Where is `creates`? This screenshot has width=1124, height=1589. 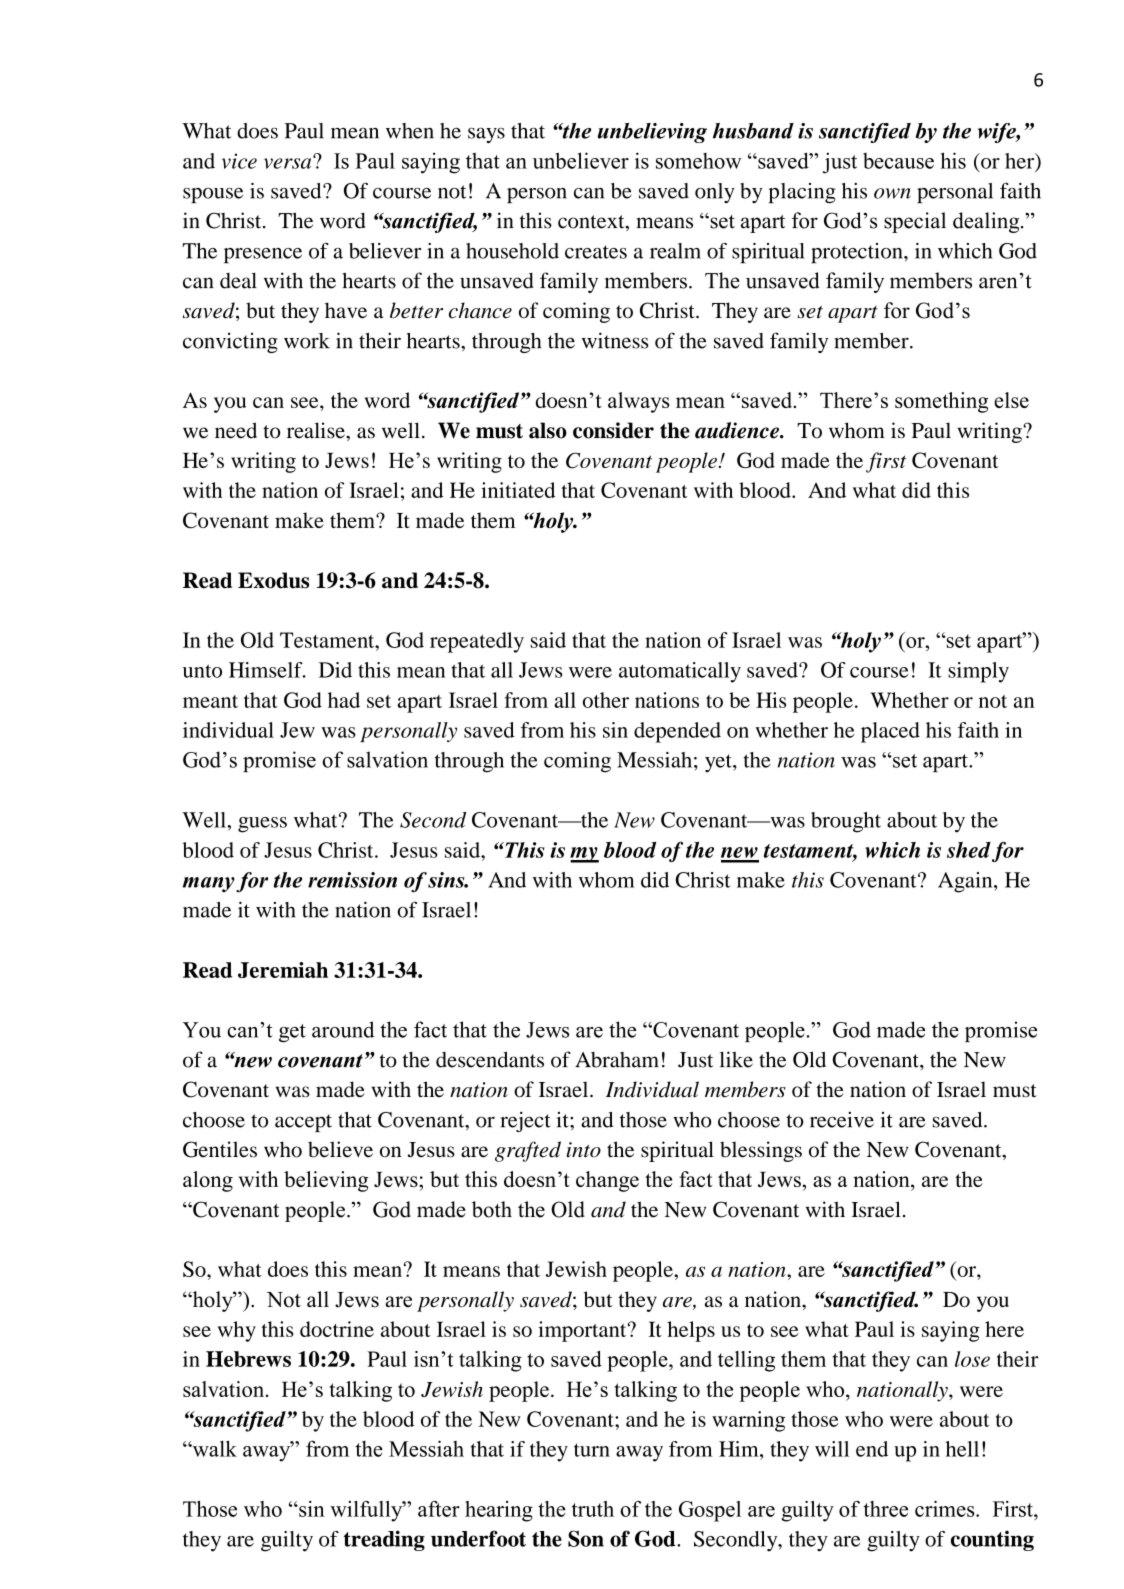 creates is located at coordinates (596, 252).
